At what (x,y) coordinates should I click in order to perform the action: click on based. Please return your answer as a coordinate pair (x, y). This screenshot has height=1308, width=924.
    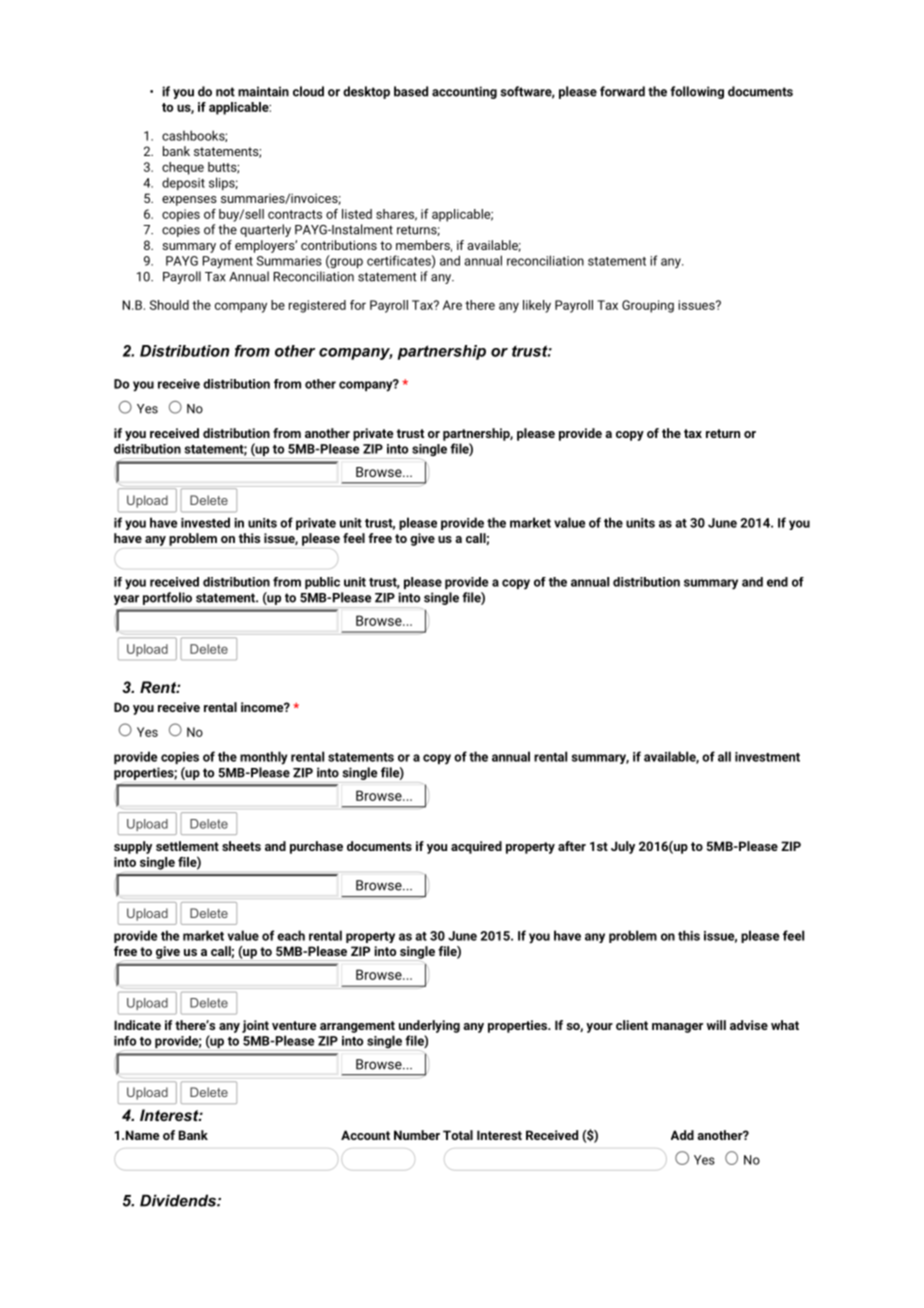
    Looking at the image, I should click on (411, 91).
